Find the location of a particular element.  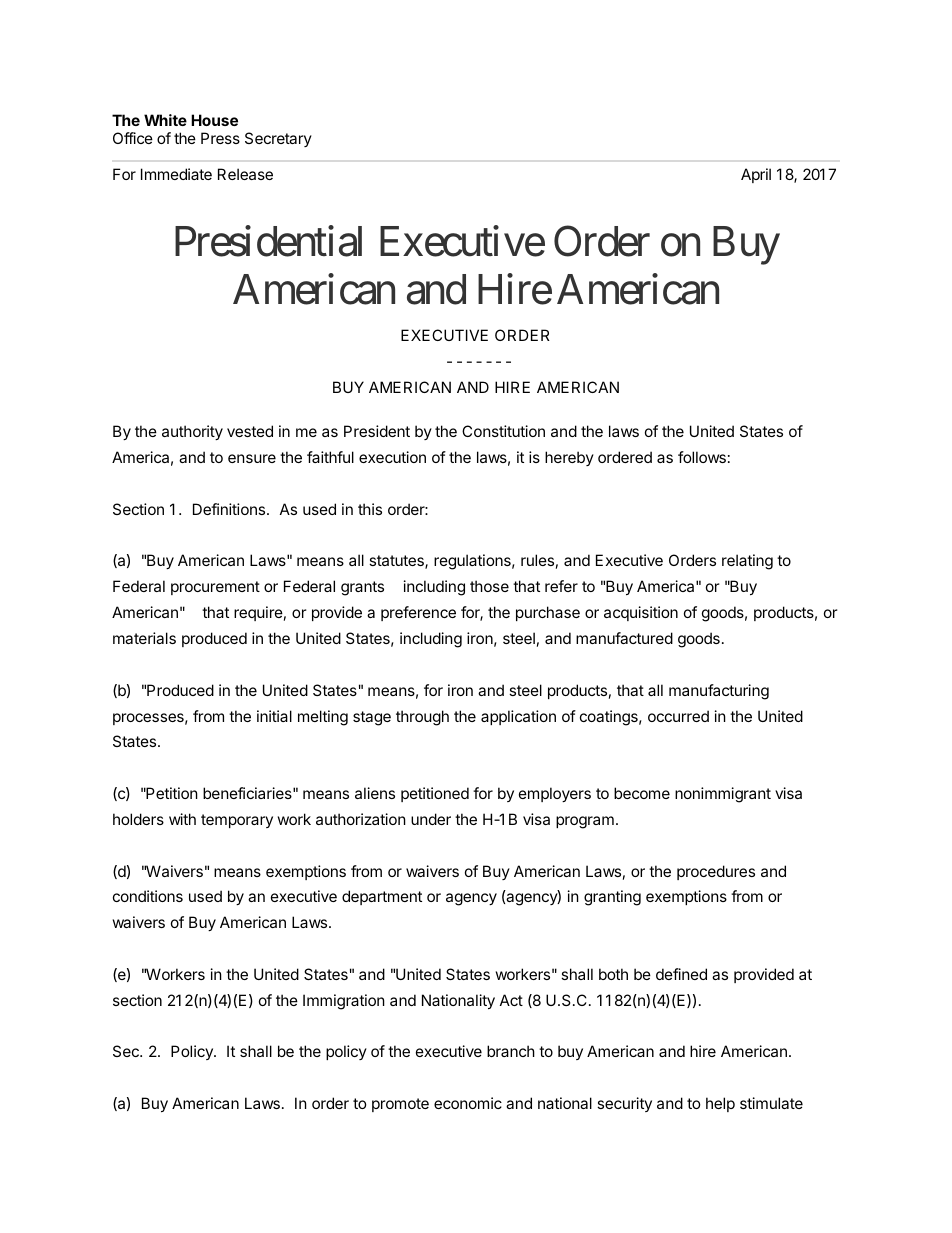

occurred is located at coordinates (678, 716).
